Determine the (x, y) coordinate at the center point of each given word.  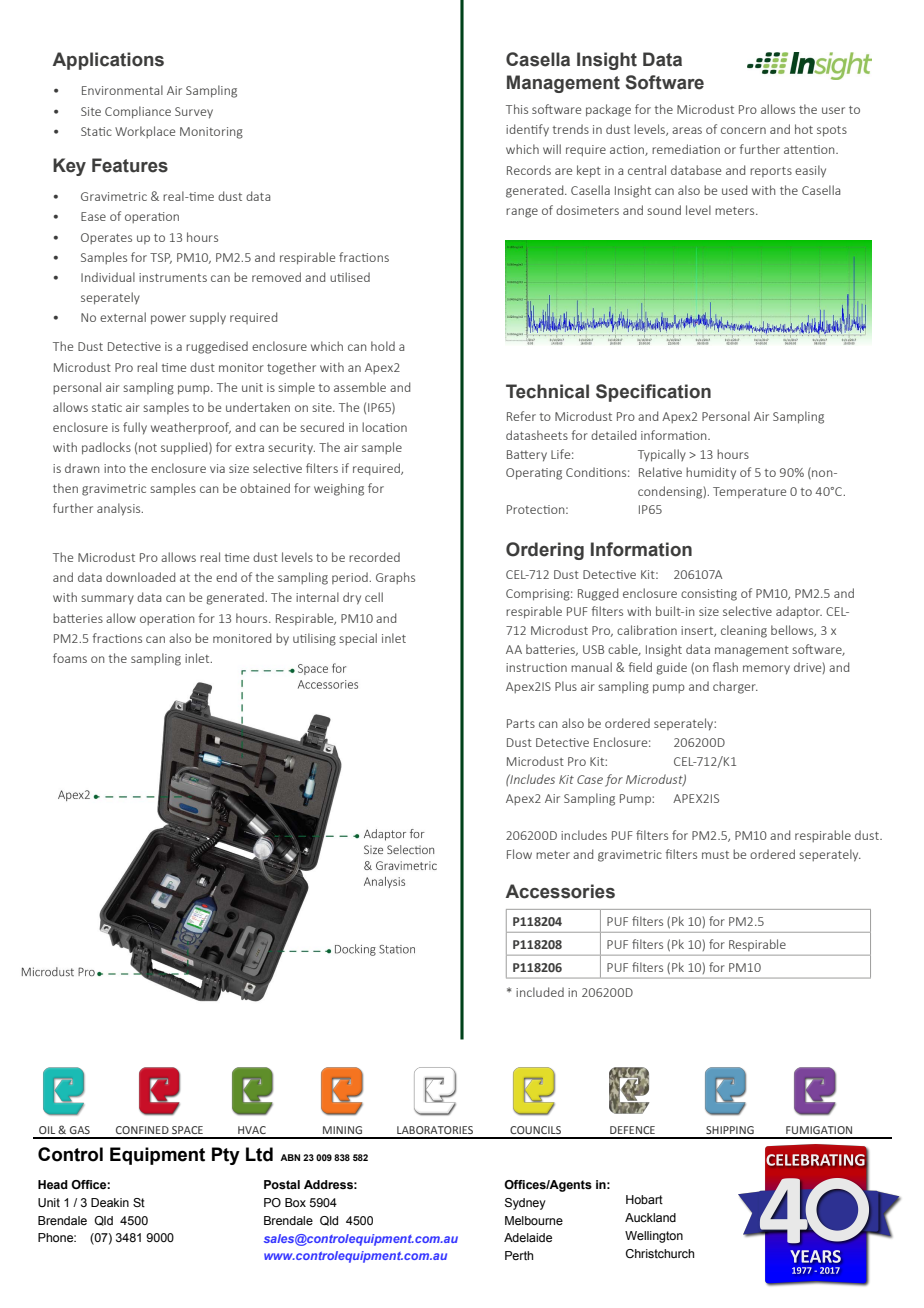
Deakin (110, 1202)
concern (743, 130)
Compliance (138, 112)
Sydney (525, 1204)
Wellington (654, 1237)
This (517, 109)
